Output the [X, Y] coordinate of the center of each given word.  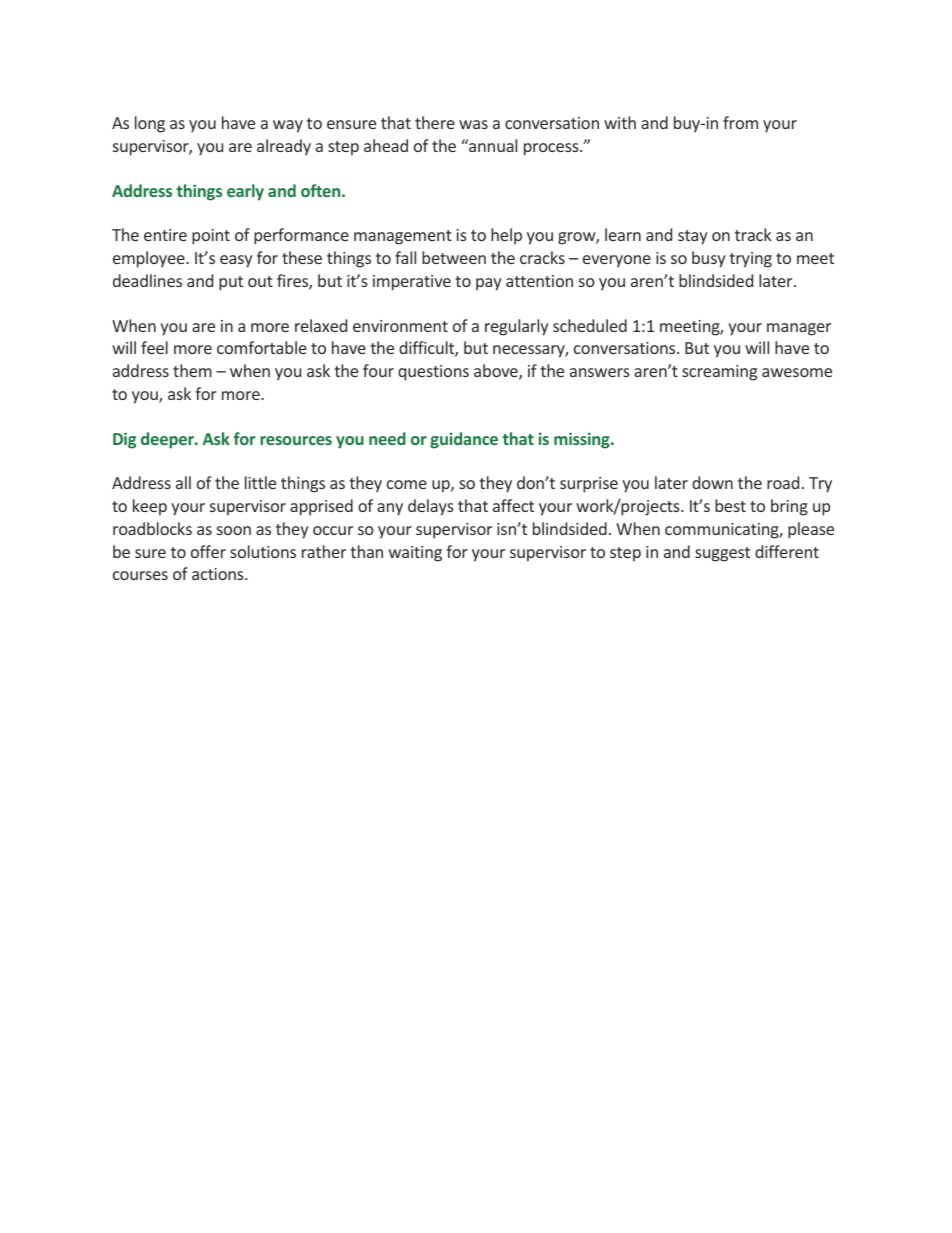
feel [154, 347]
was [473, 124]
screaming [719, 373]
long [150, 124]
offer [208, 551]
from [740, 122]
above [497, 372]
